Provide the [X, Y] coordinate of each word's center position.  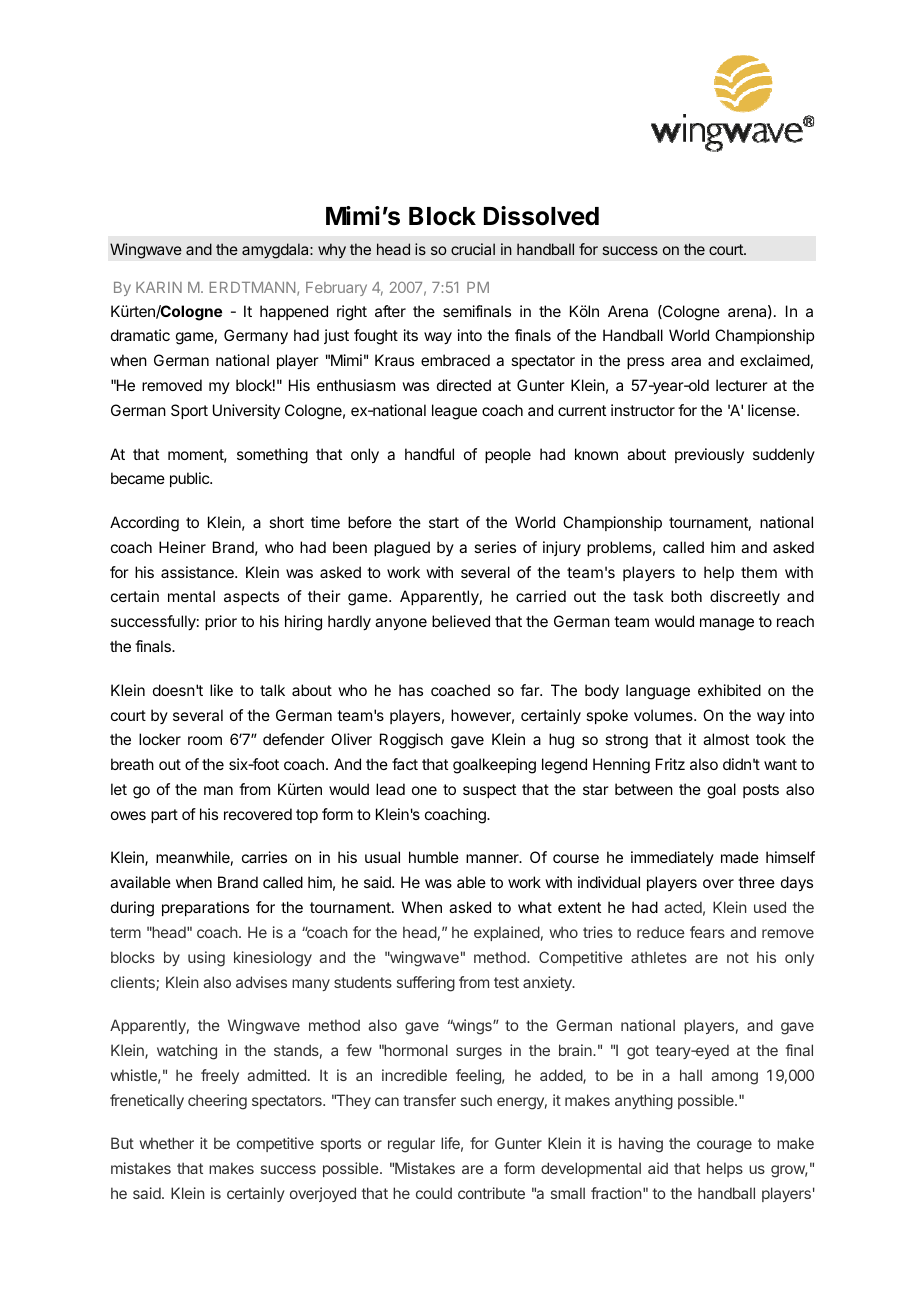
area [686, 361]
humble [434, 857]
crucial [473, 249]
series [495, 547]
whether [167, 1143]
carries [264, 857]
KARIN [159, 287]
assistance [198, 572]
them [759, 572]
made [740, 857]
